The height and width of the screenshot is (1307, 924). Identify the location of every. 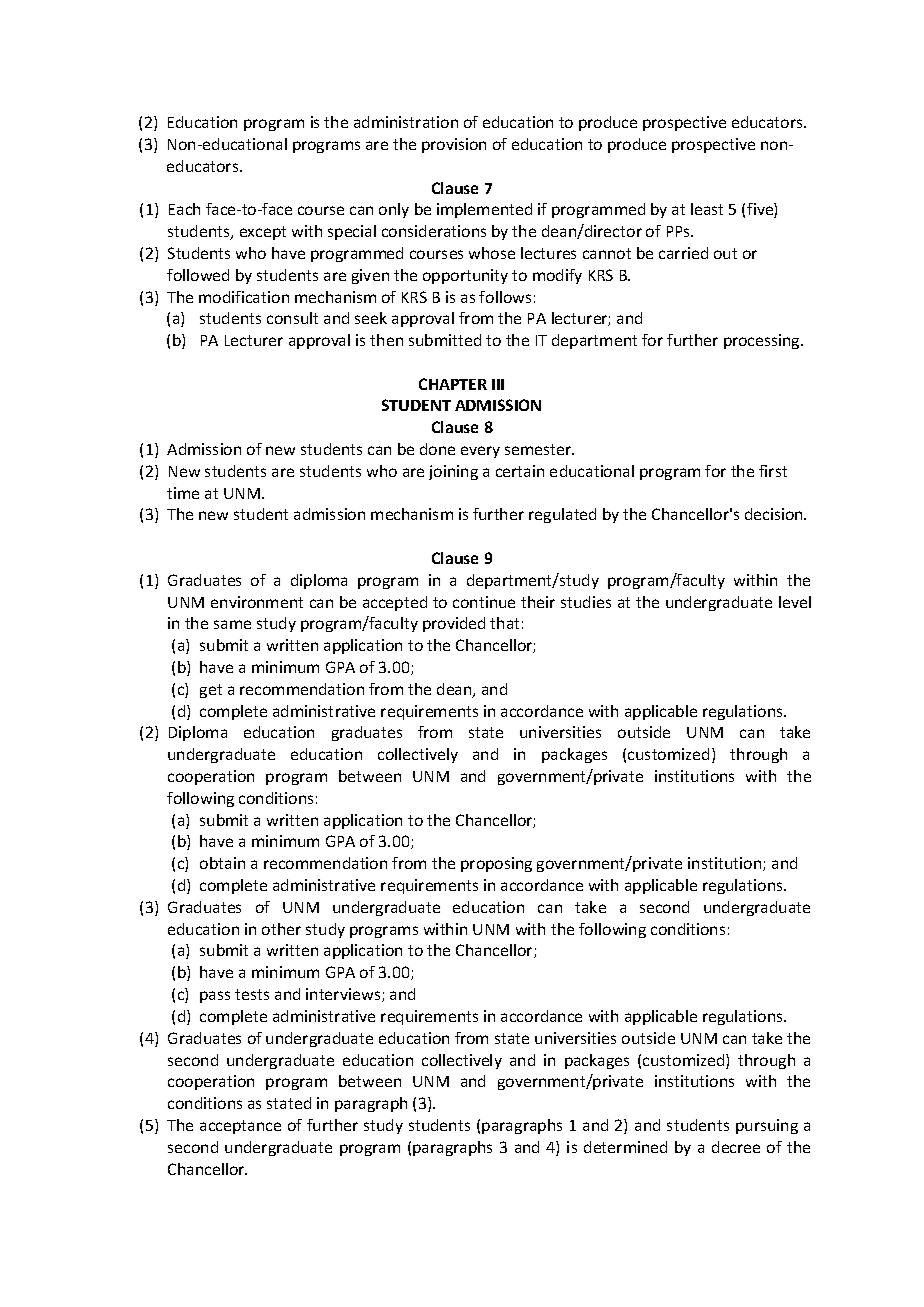
(480, 452).
